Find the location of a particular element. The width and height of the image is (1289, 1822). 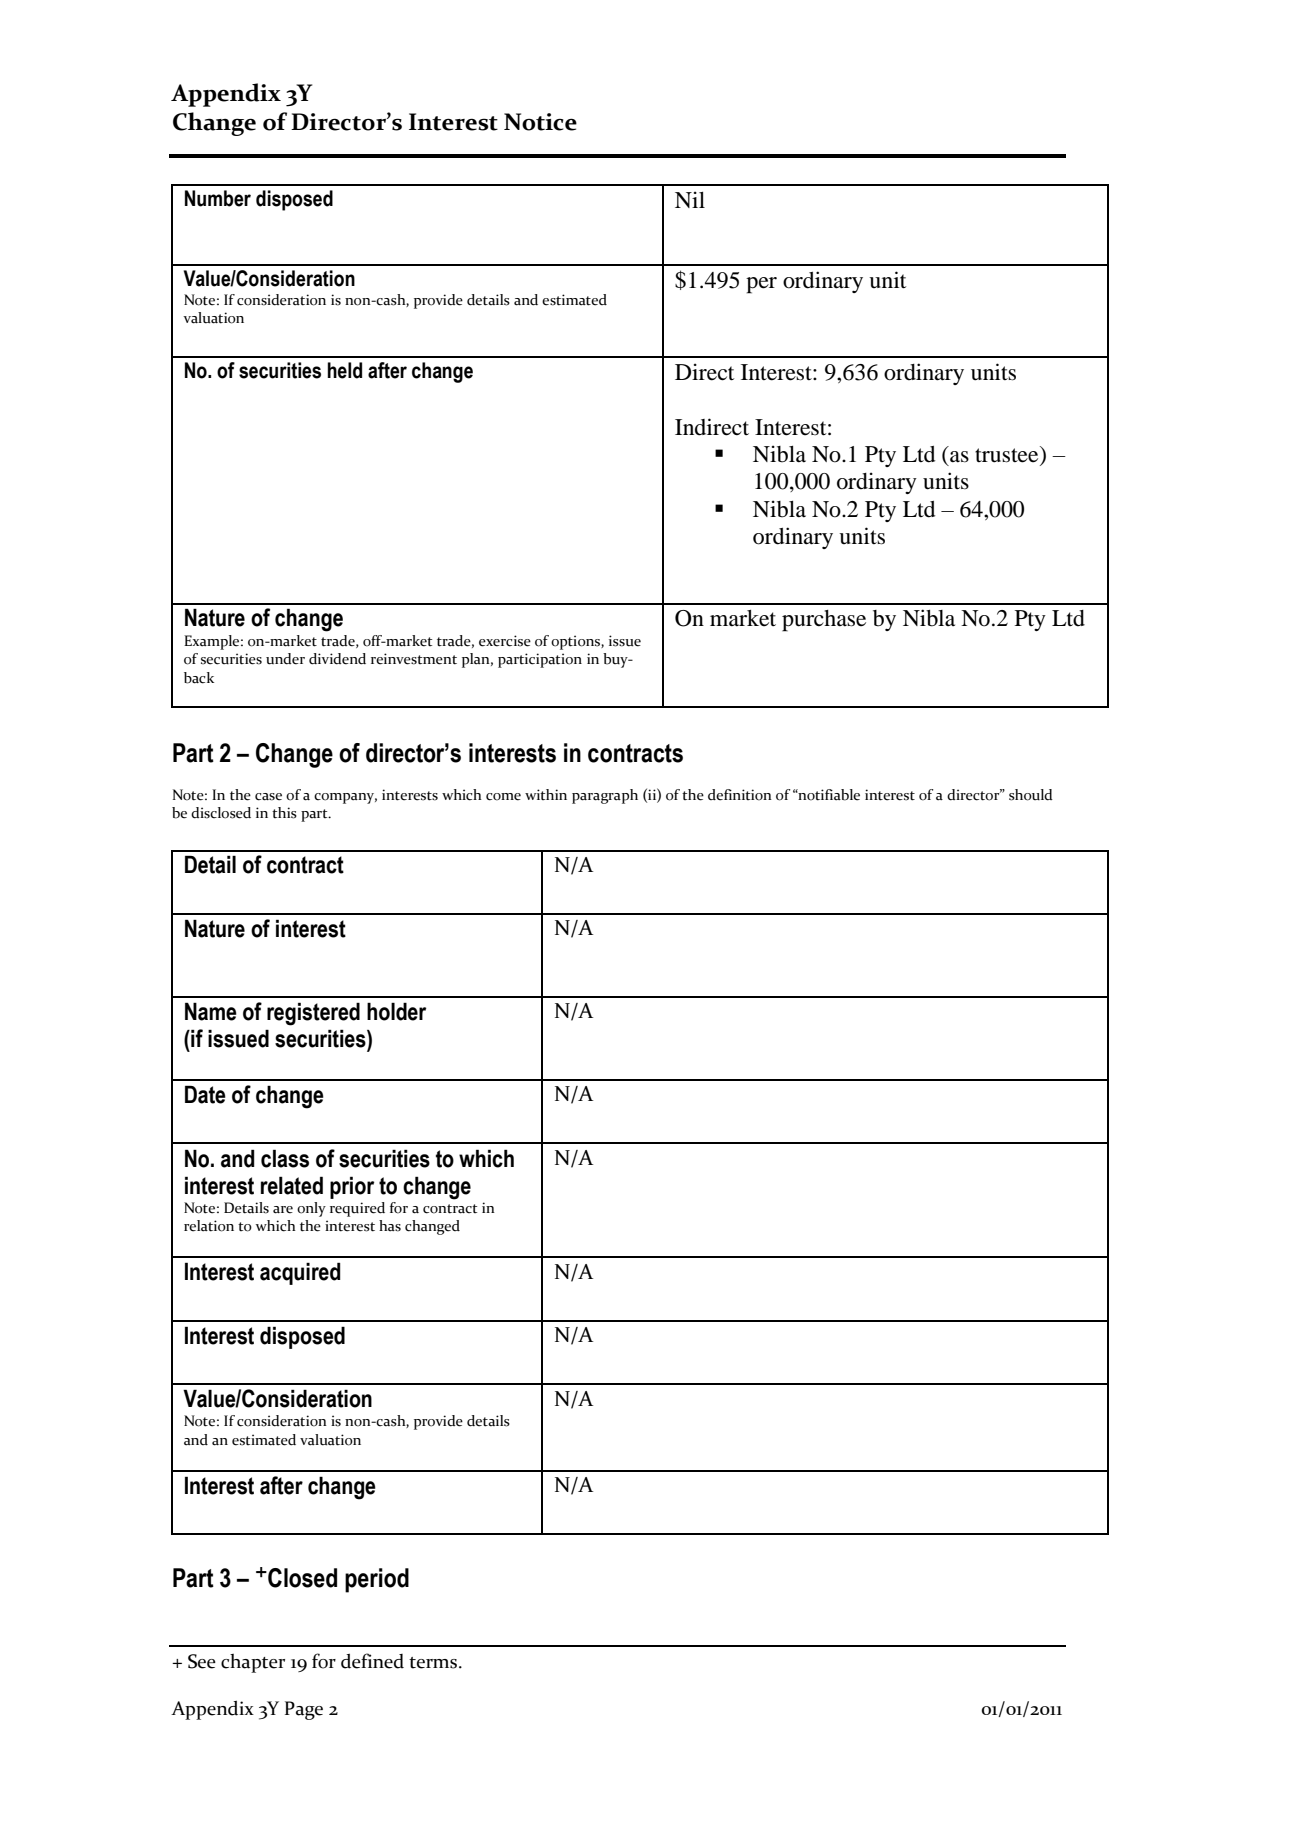

exercise is located at coordinates (505, 641).
